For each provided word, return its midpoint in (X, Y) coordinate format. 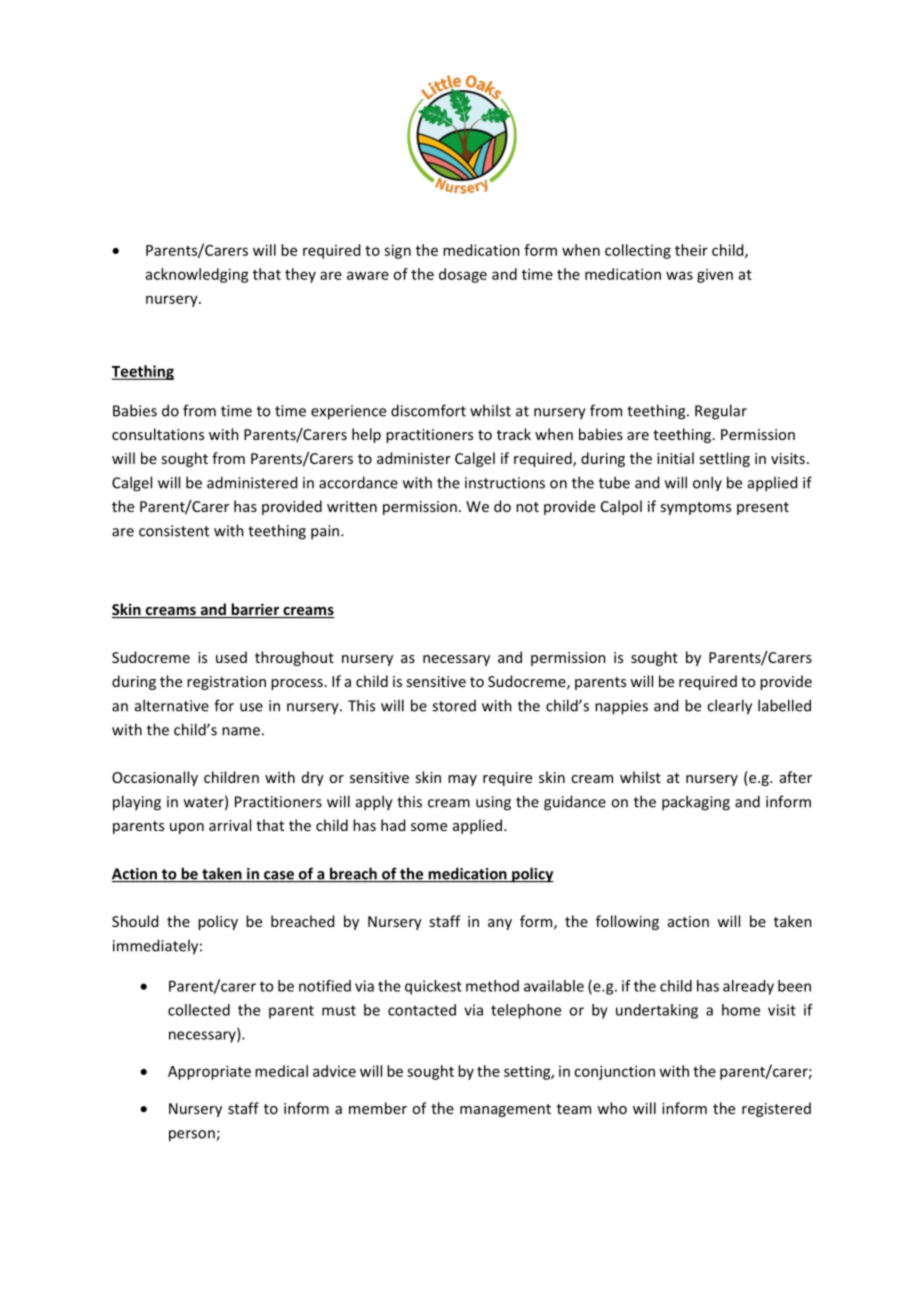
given (715, 276)
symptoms (695, 508)
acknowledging (197, 275)
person (193, 1136)
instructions (505, 483)
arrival (230, 825)
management (505, 1110)
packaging (696, 803)
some (429, 827)
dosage (463, 275)
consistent (174, 531)
